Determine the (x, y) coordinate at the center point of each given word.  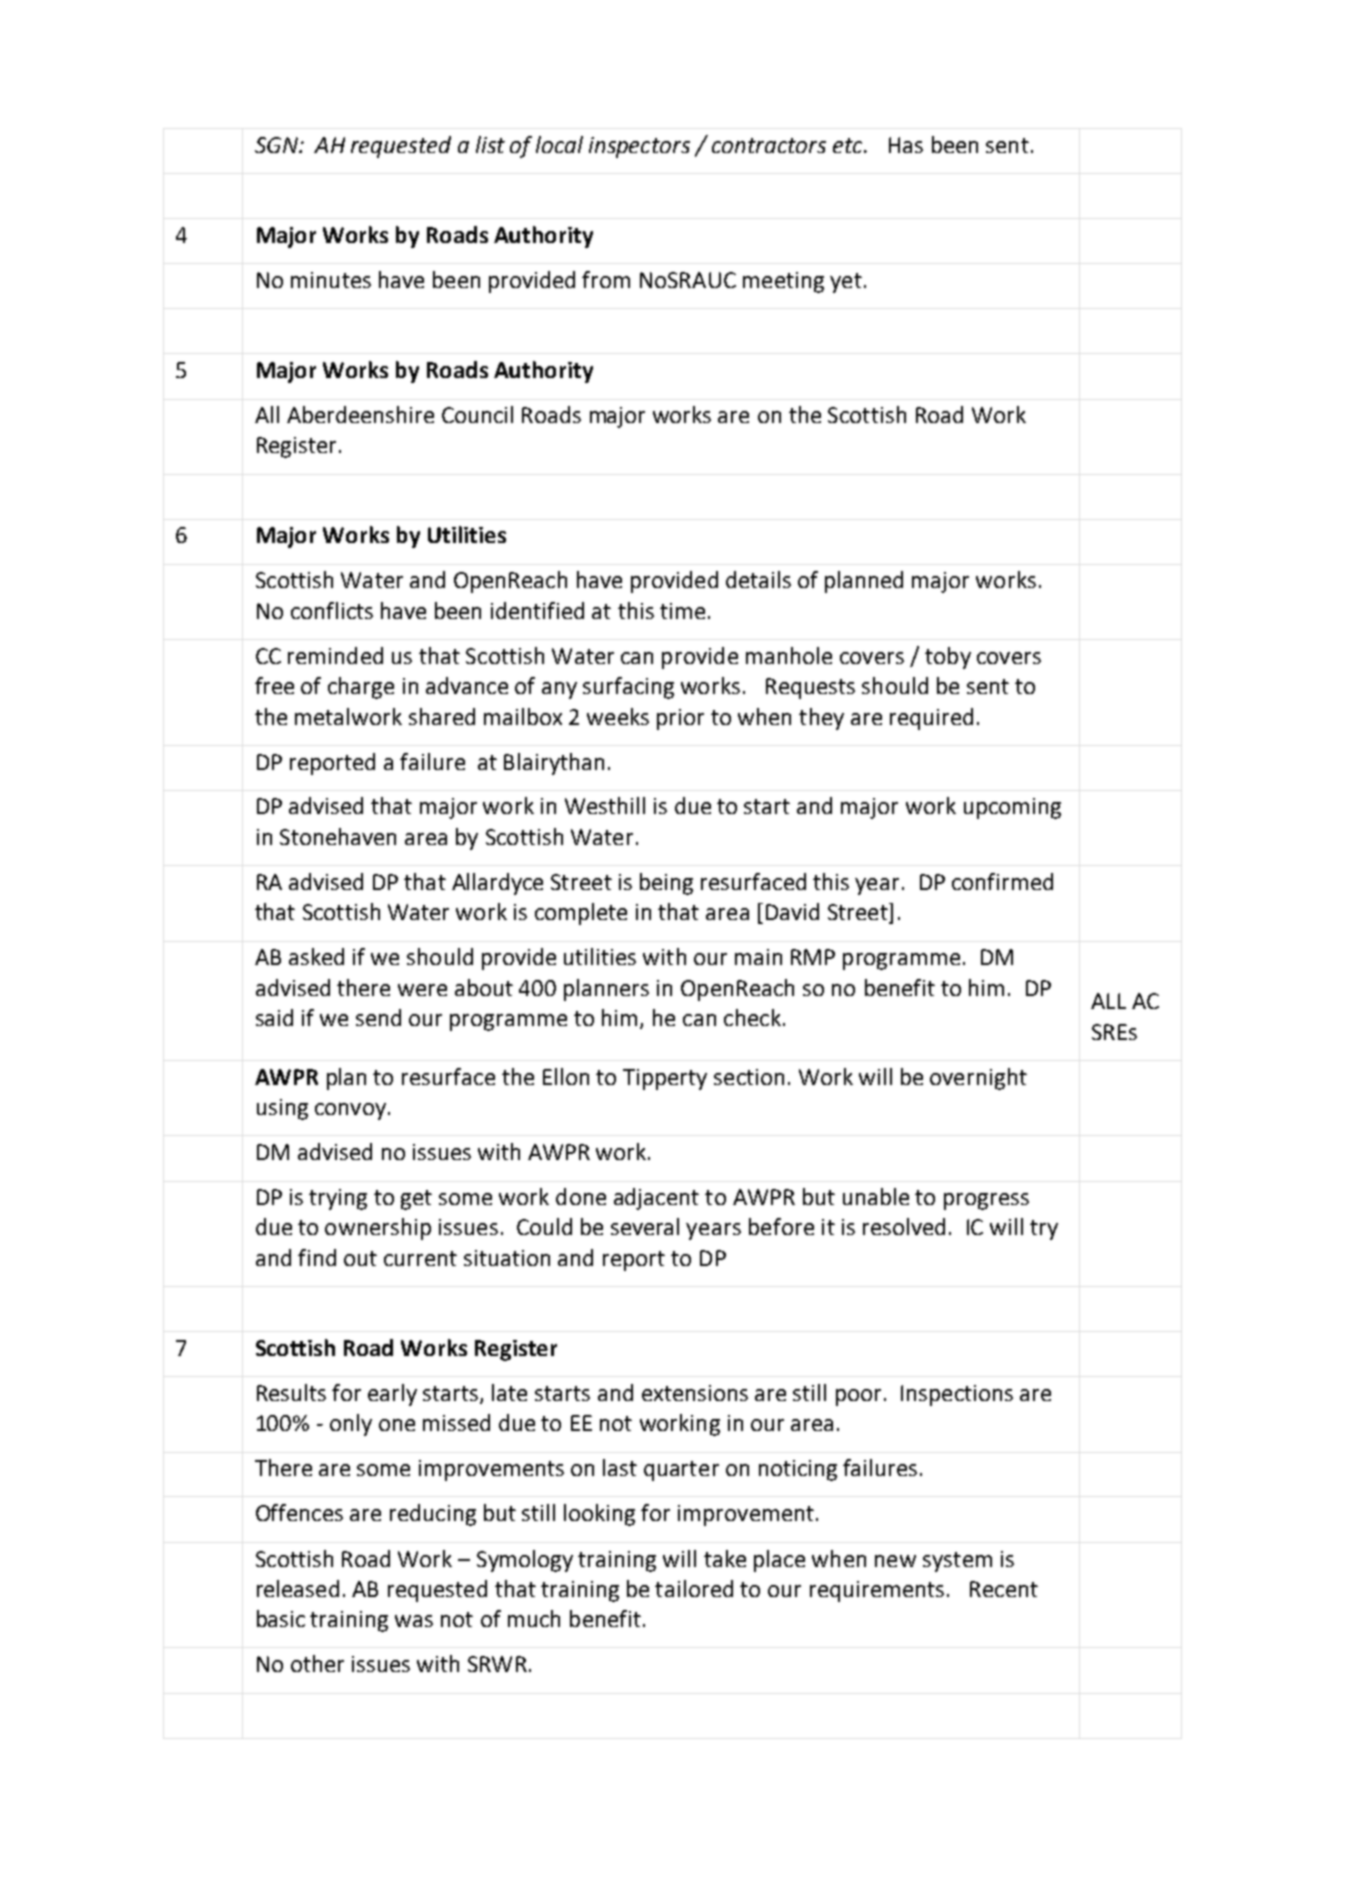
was (414, 1621)
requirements (877, 1591)
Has (906, 145)
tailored (694, 1588)
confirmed (1002, 881)
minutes (331, 280)
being (666, 884)
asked (316, 956)
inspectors (639, 147)
